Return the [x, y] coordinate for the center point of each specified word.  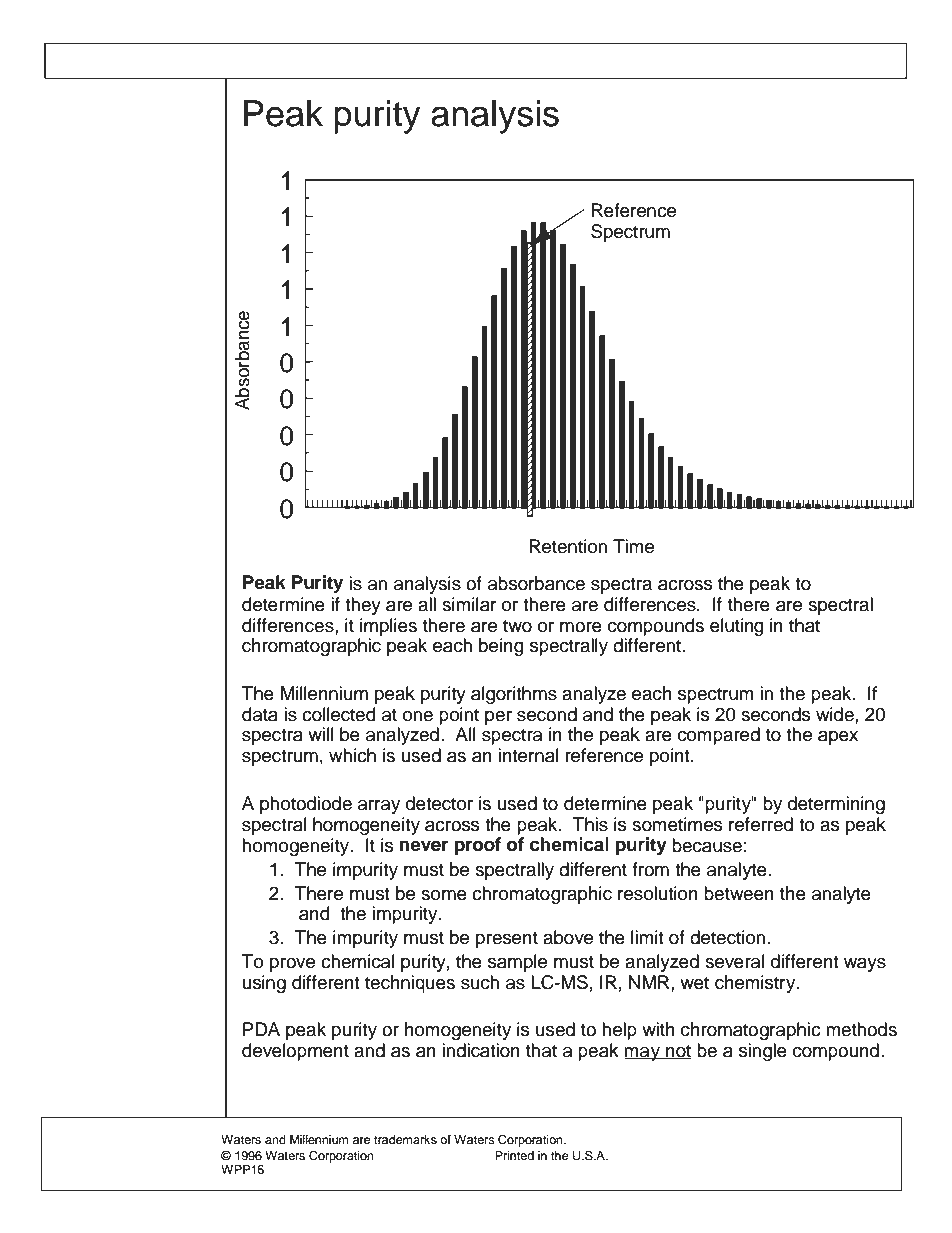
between [739, 893]
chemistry [756, 984]
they [363, 606]
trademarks [405, 1138]
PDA [261, 1029]
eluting [737, 627]
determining [836, 805]
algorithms [514, 695]
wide [836, 714]
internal [528, 755]
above [568, 937]
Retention [568, 546]
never [424, 846]
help [619, 1031]
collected [339, 714]
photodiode [306, 805]
